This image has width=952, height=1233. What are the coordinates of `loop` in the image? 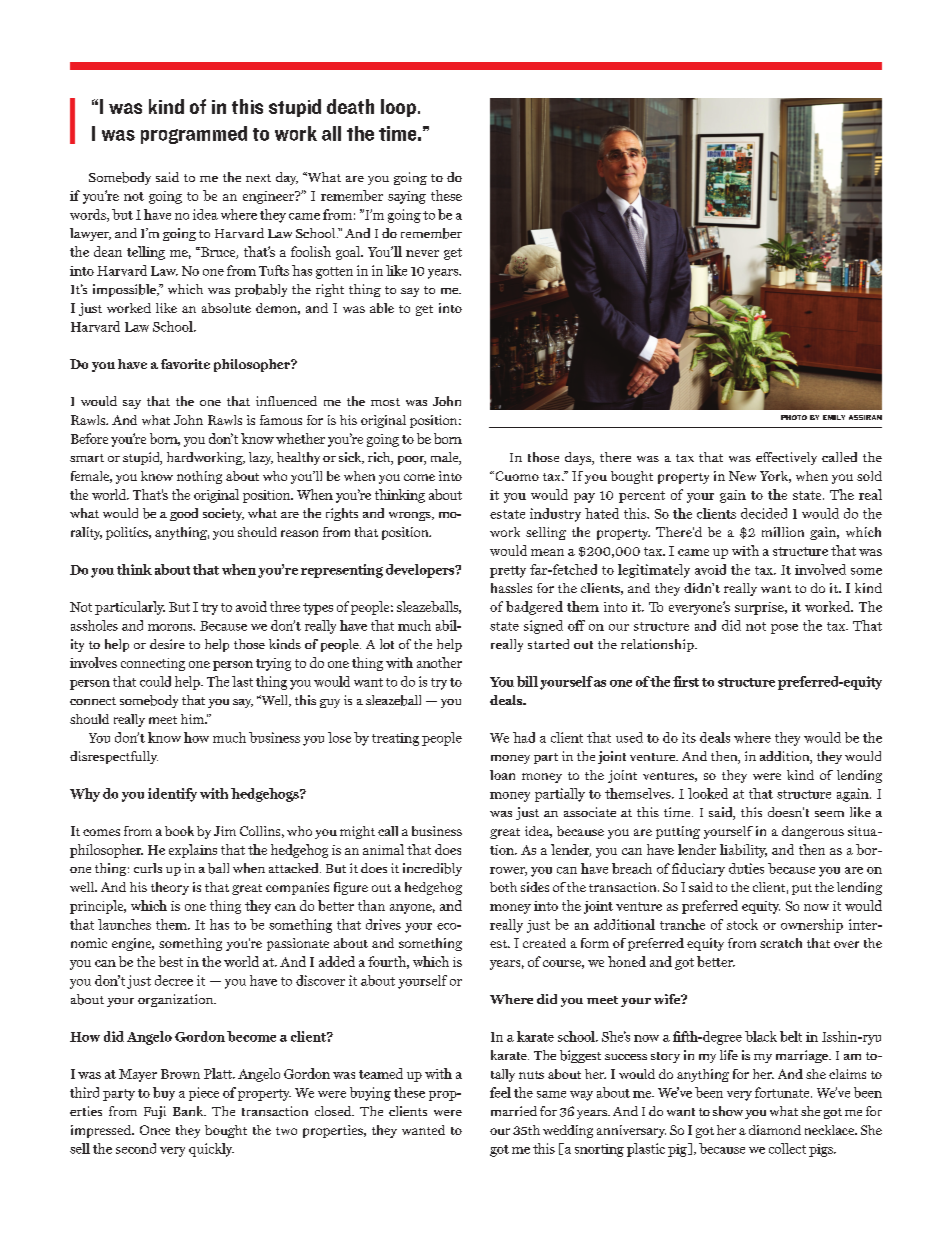 It's located at (398, 108).
